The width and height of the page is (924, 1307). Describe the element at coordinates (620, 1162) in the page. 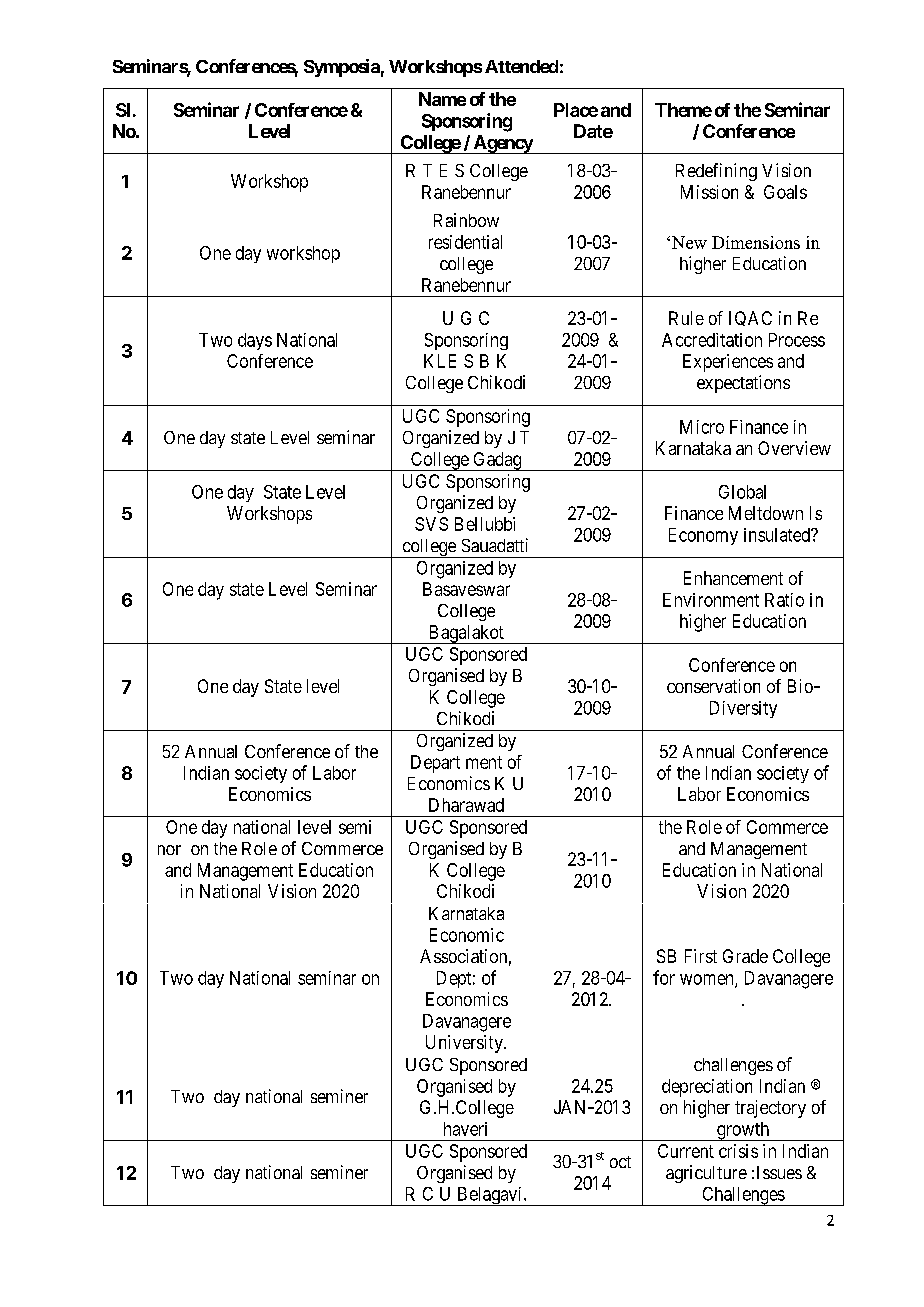

I see `oct` at that location.
